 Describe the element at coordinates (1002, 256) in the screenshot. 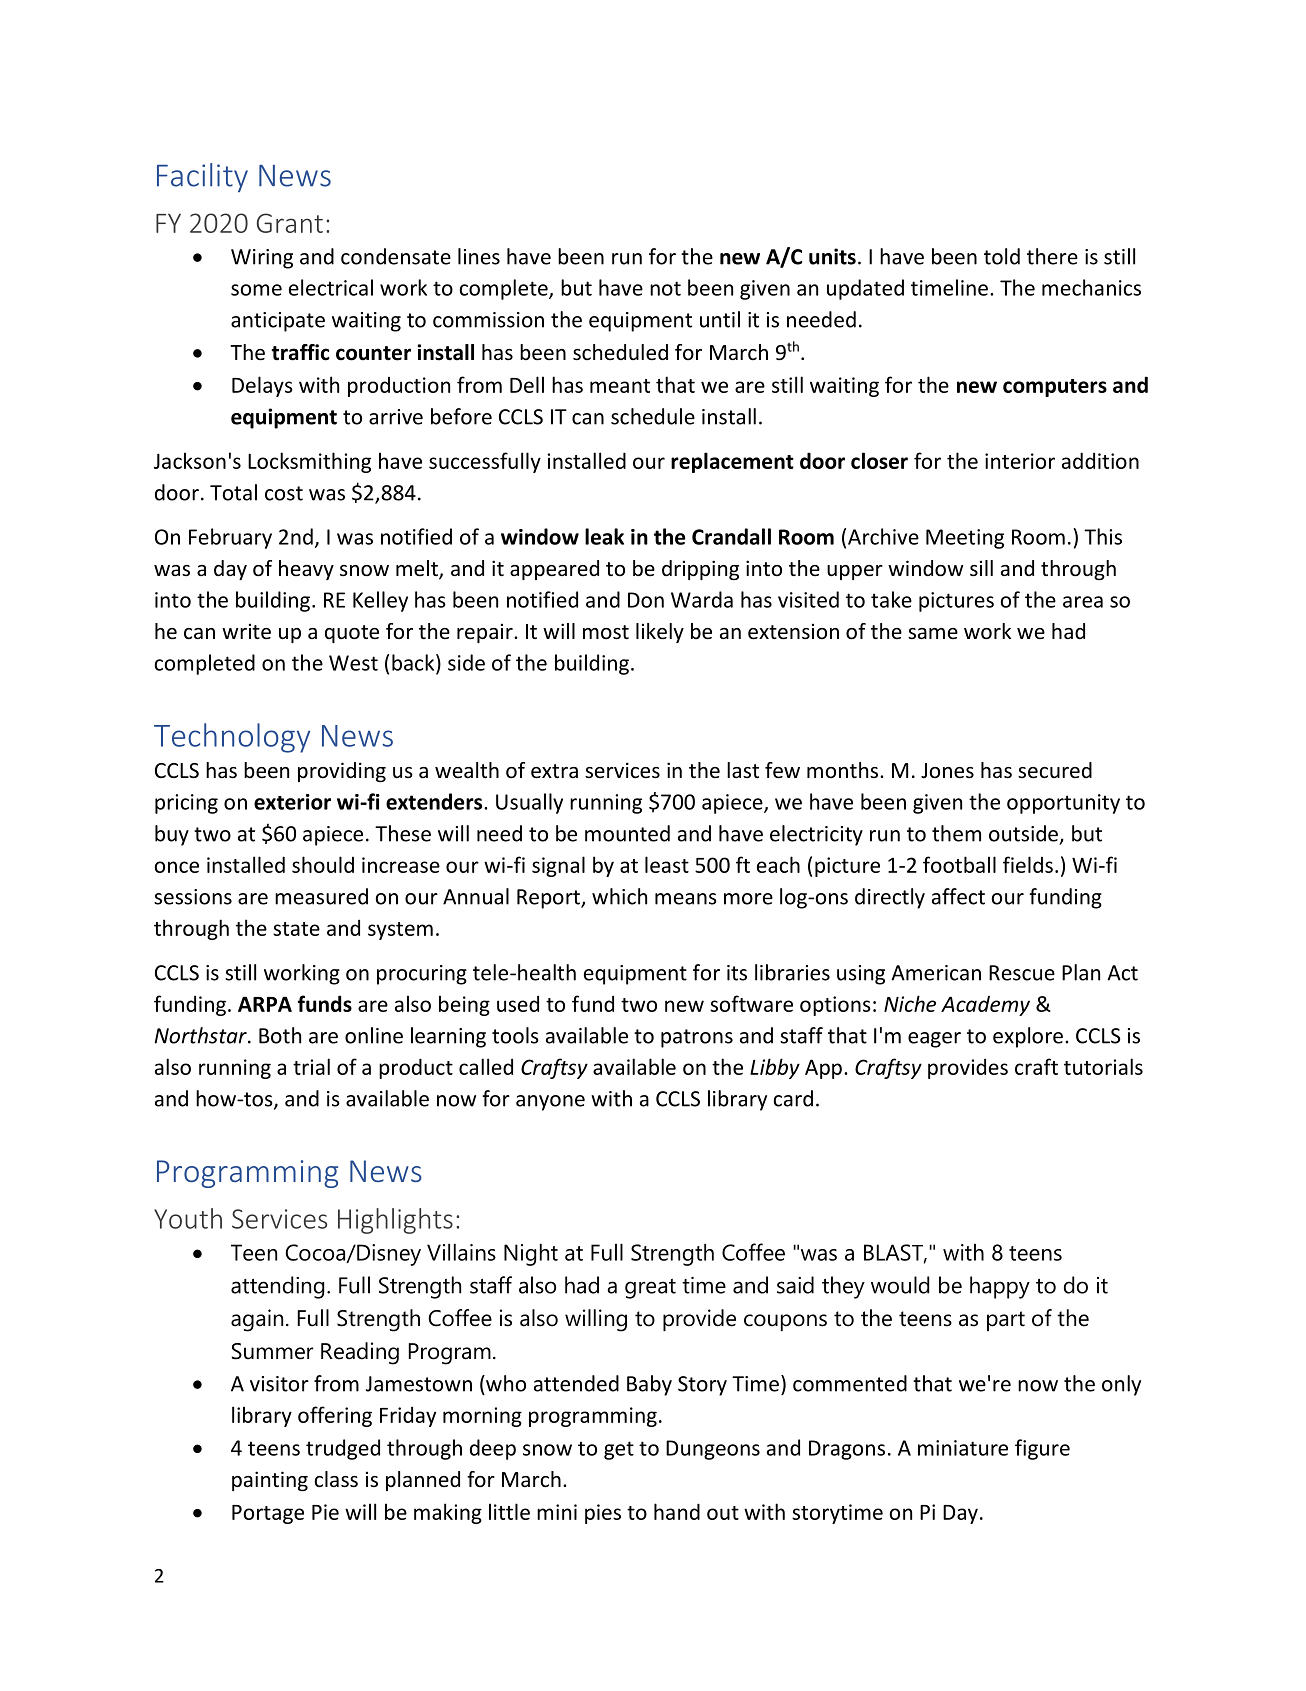

I see `told` at that location.
